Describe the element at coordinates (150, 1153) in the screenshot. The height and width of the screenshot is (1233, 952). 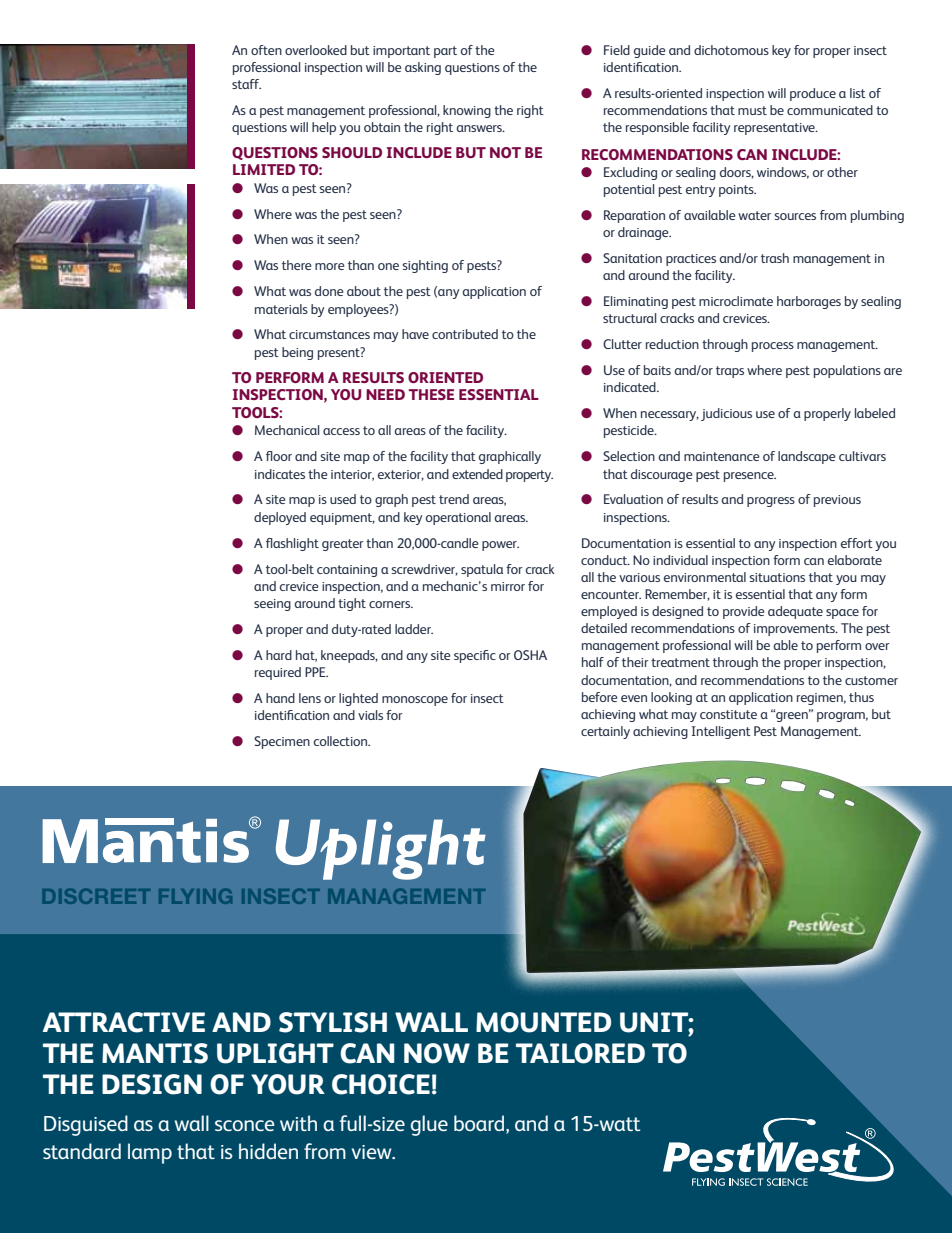
I see `lamp` at that location.
